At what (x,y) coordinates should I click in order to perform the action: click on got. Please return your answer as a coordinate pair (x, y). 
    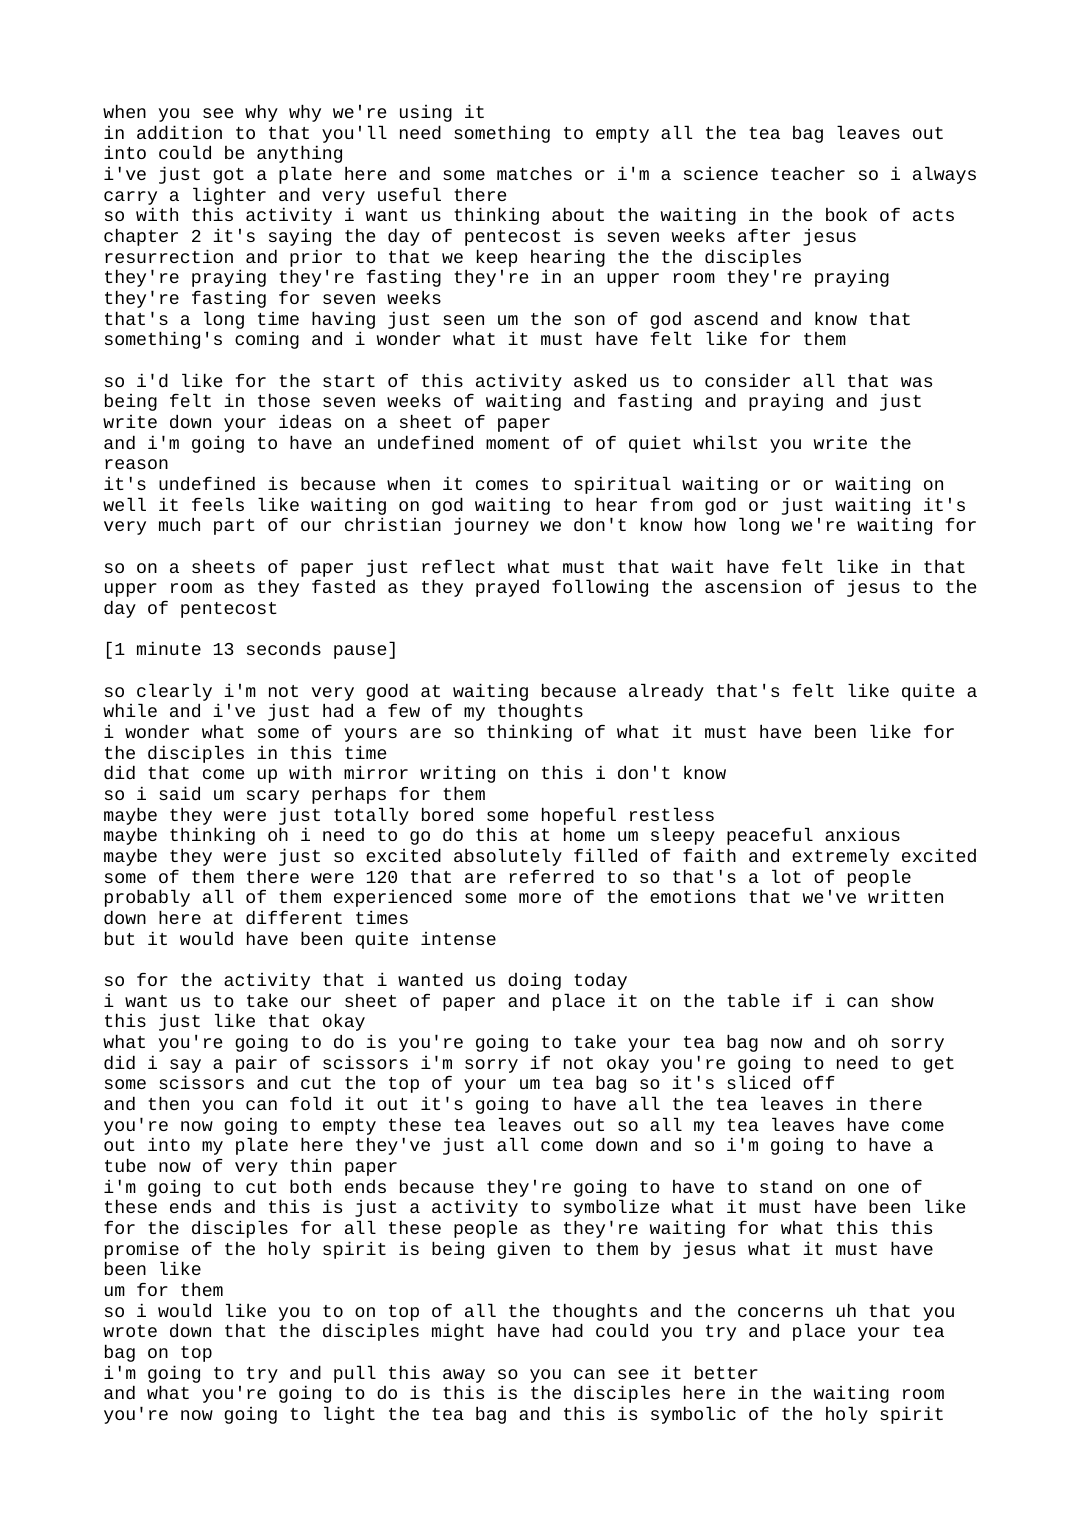
    Looking at the image, I should click on (228, 176).
